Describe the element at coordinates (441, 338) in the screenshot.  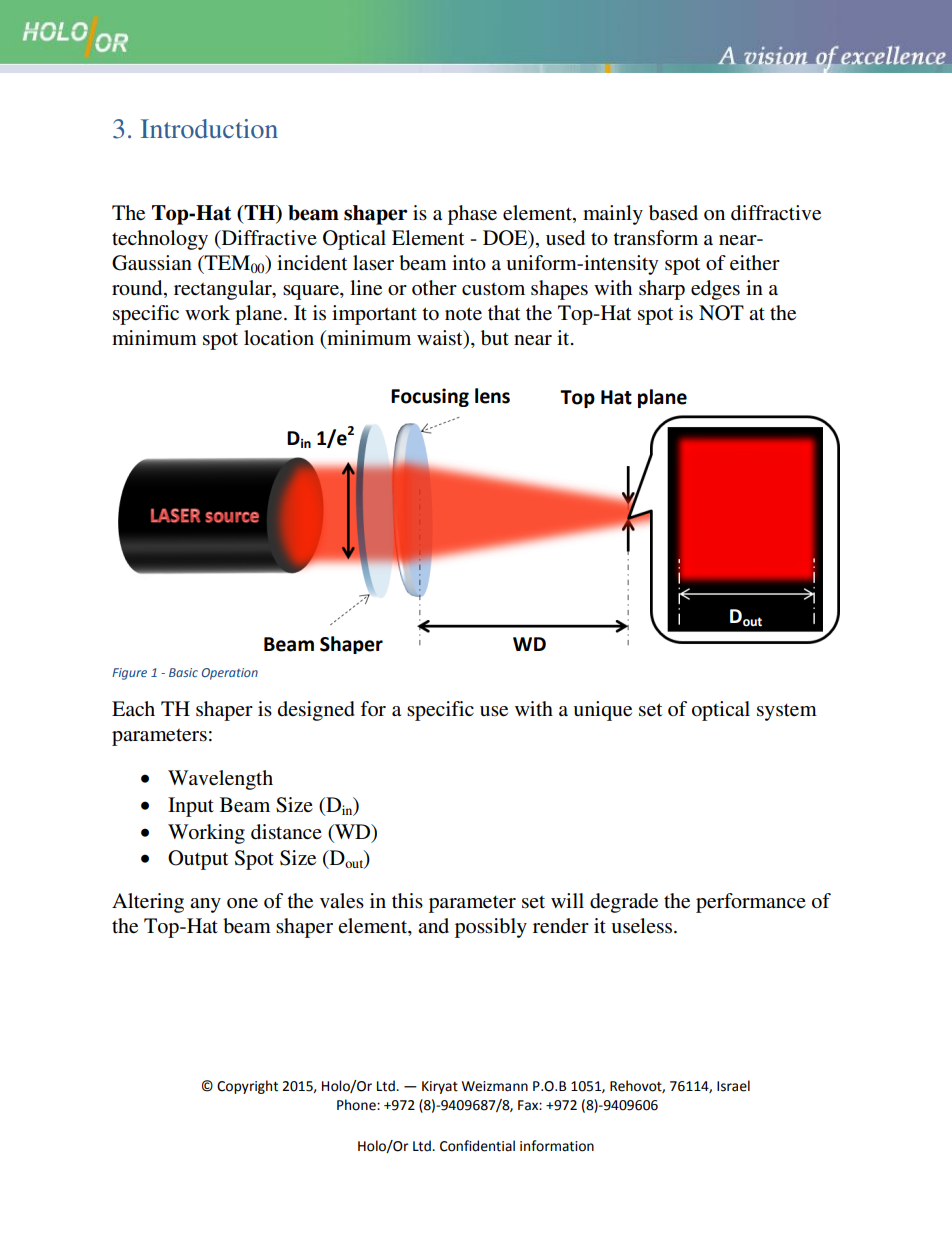
I see `waist` at that location.
